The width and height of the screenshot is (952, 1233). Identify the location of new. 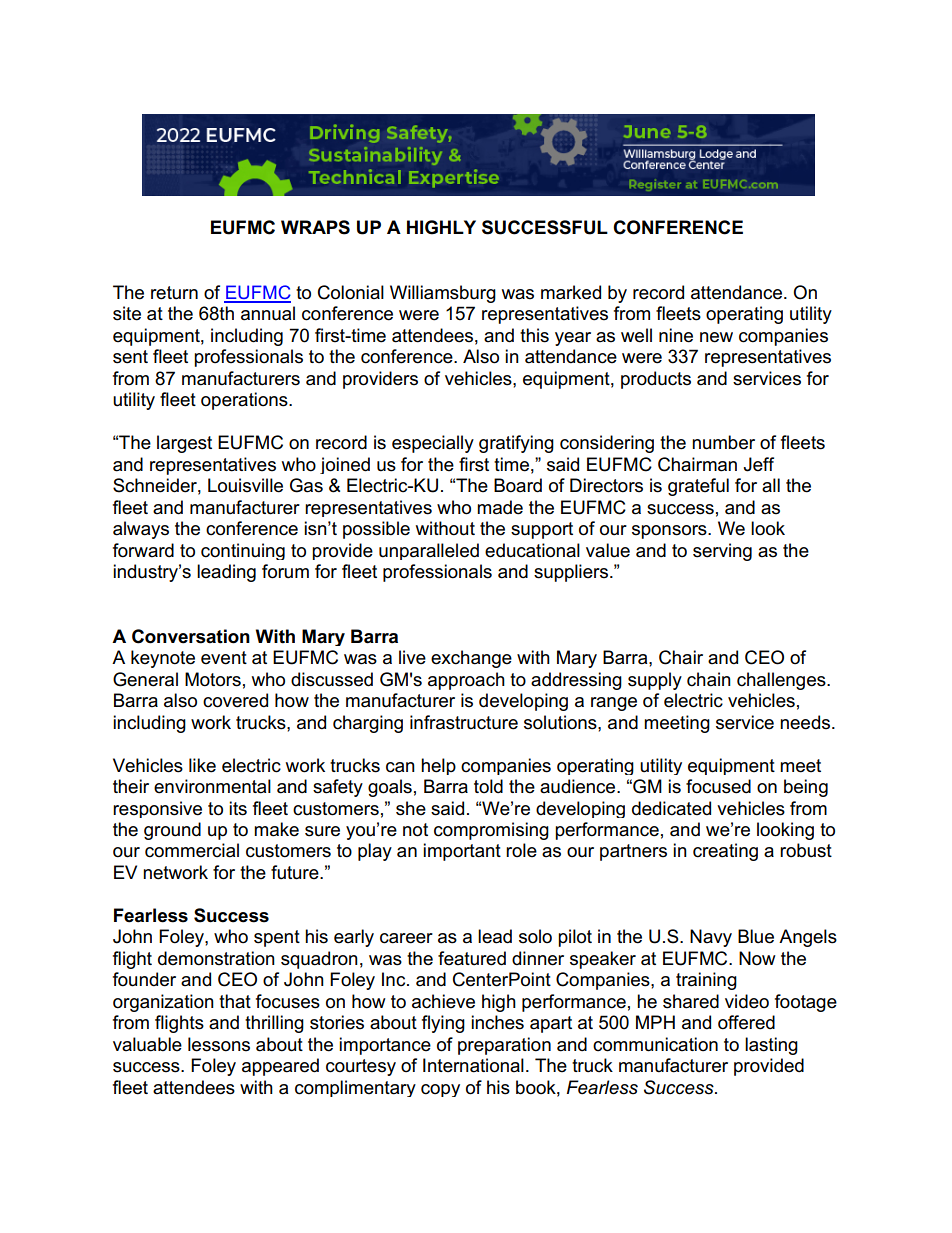
(716, 337).
